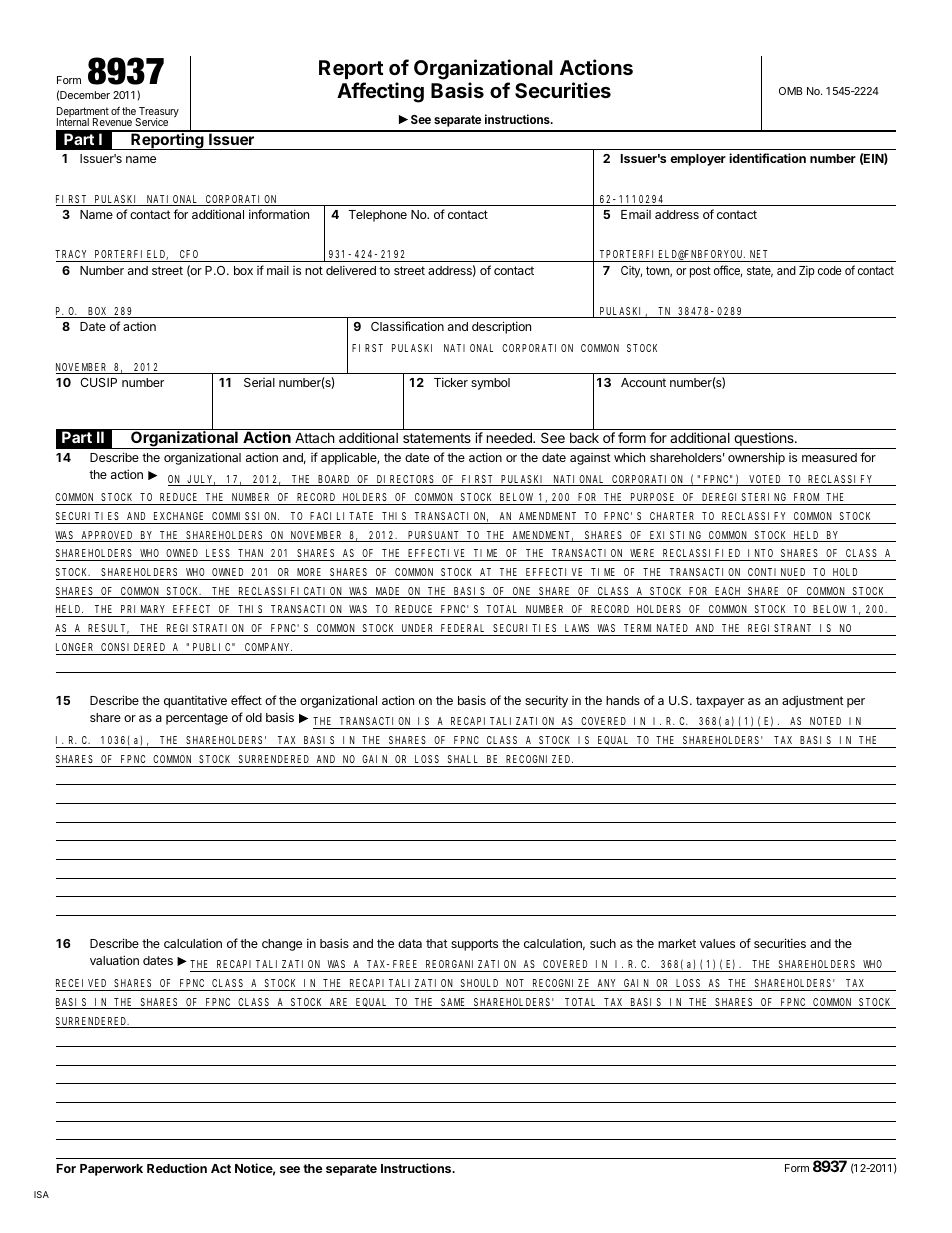 The image size is (952, 1233). What do you see at coordinates (728, 592) in the screenshot?
I see `EACH` at bounding box center [728, 592].
